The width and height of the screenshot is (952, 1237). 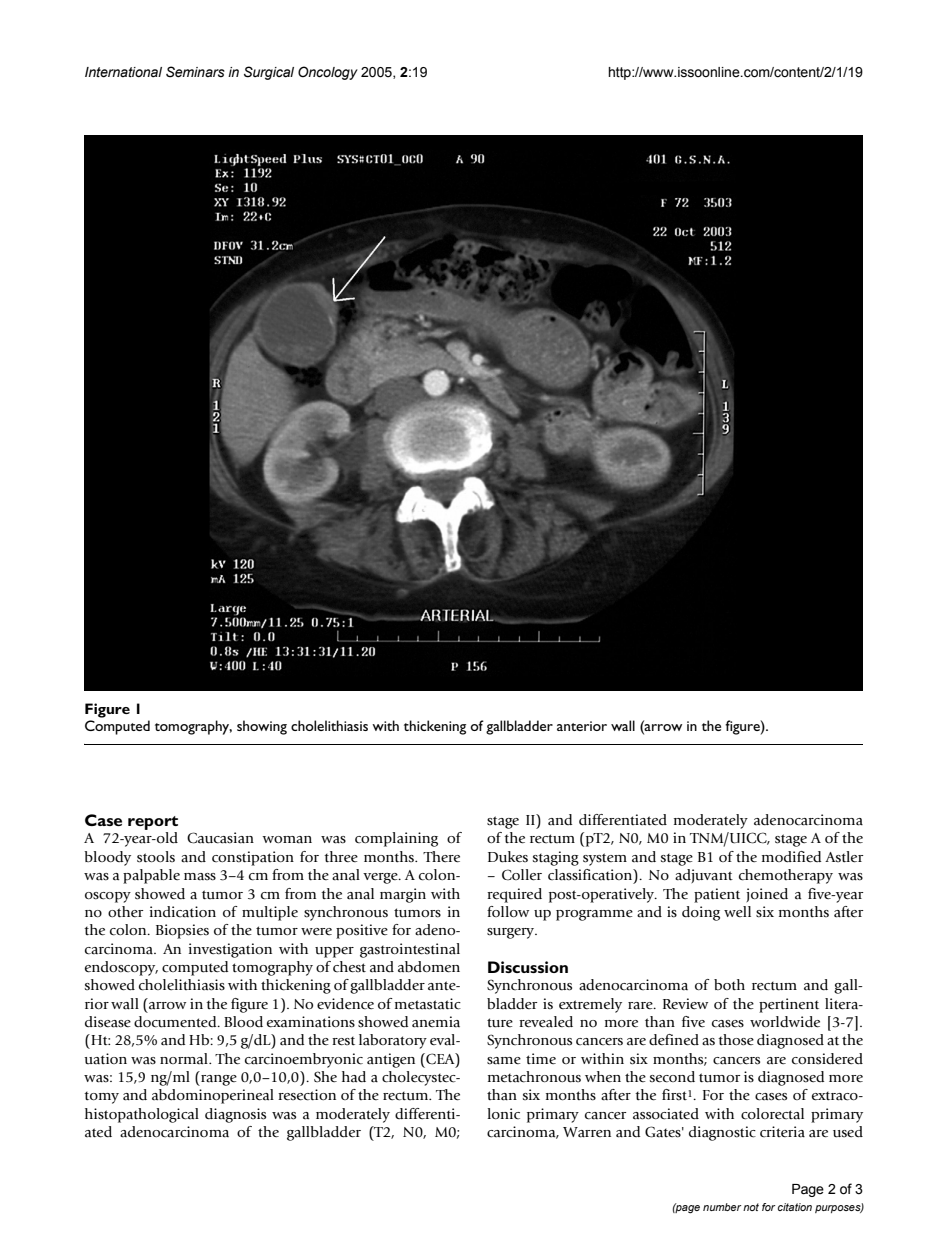 I want to click on diagnosis, so click(x=235, y=1115).
